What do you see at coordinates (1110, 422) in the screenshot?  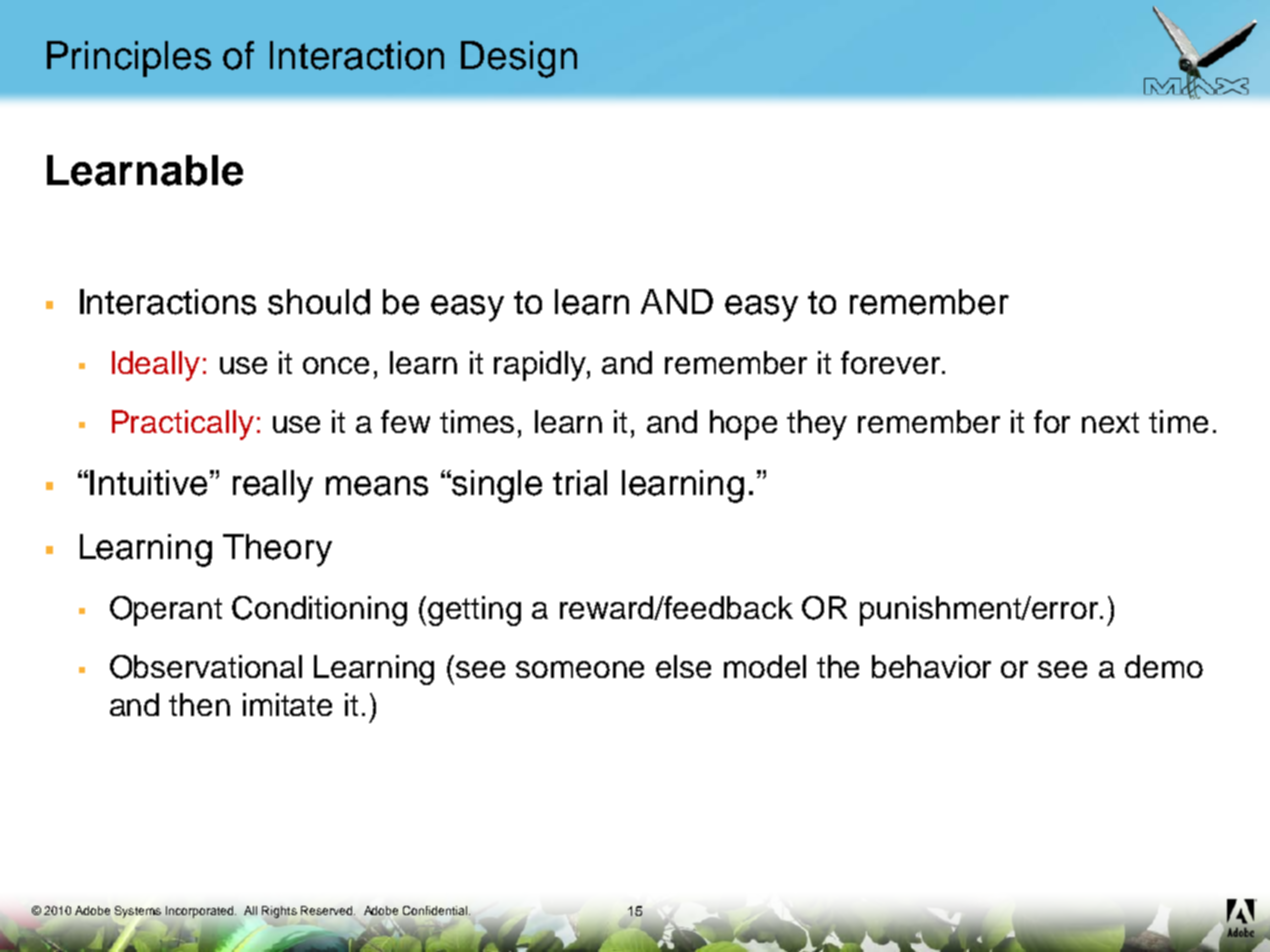 I see `next` at bounding box center [1110, 422].
